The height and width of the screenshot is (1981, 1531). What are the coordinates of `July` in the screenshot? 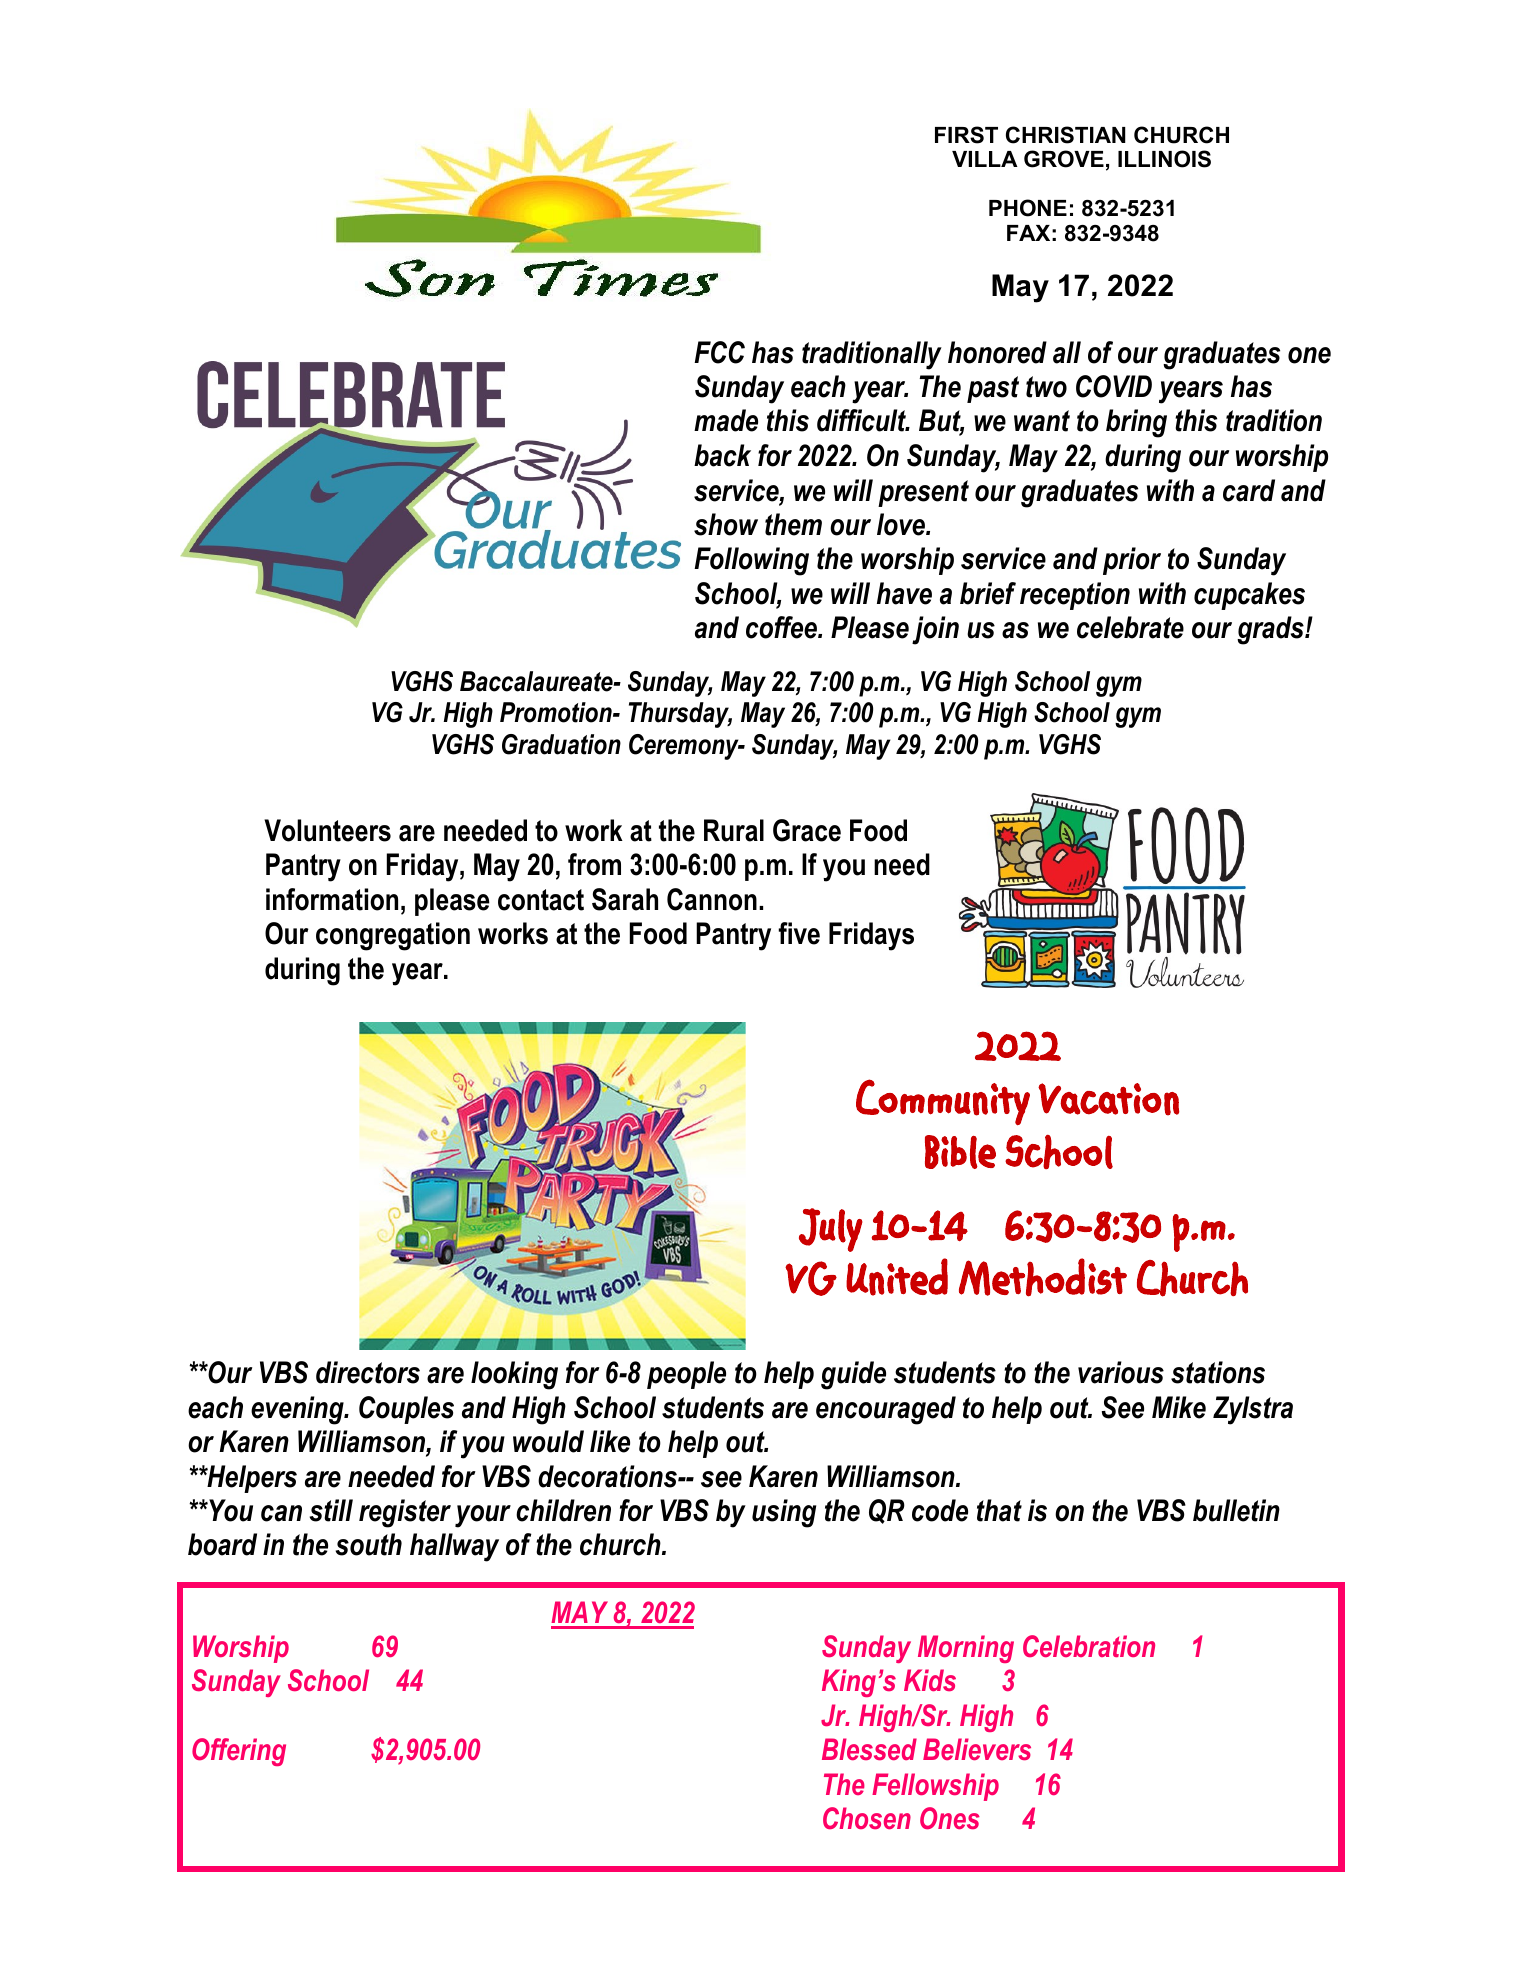 It's located at (831, 1230).
